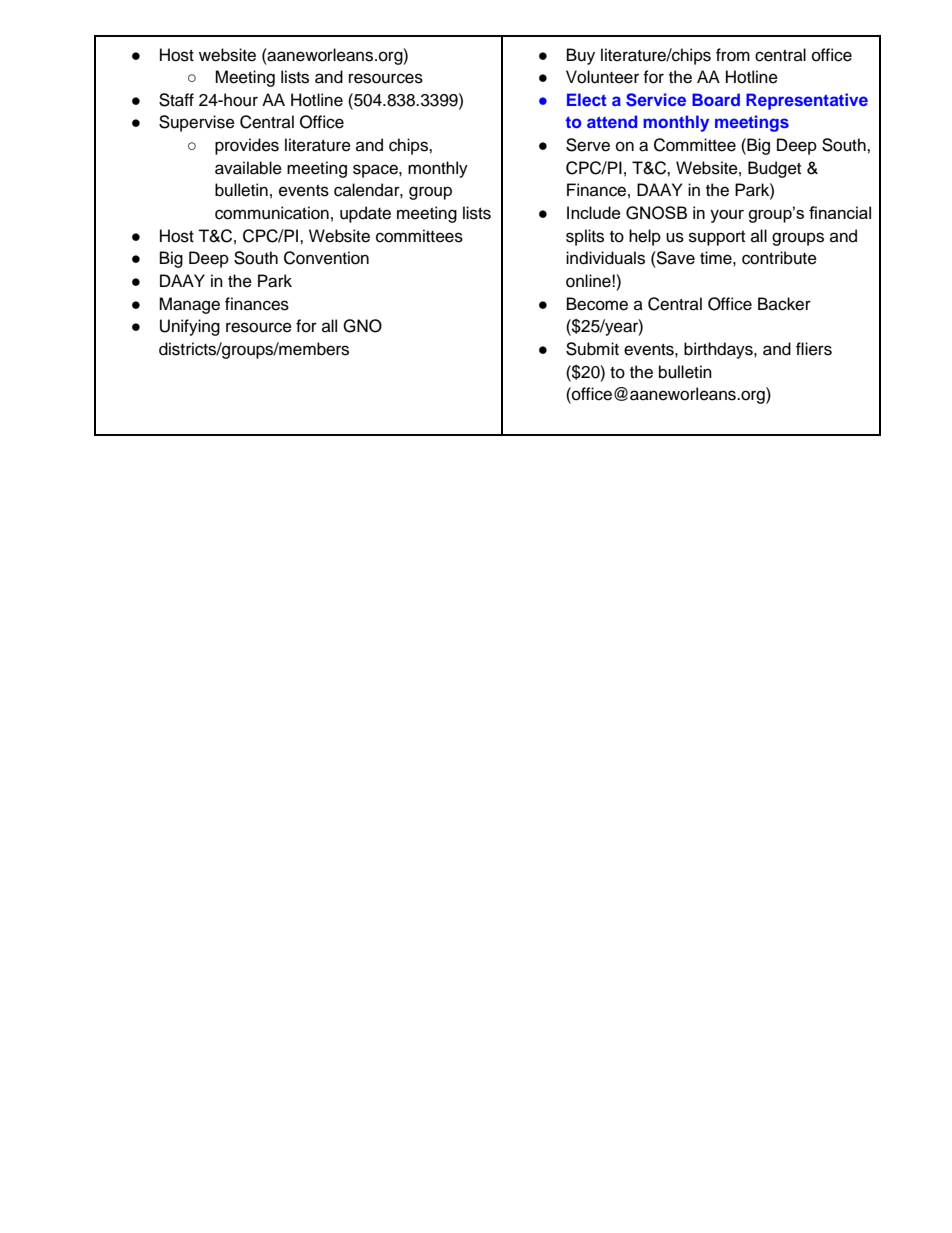  I want to click on Buy, so click(581, 56).
